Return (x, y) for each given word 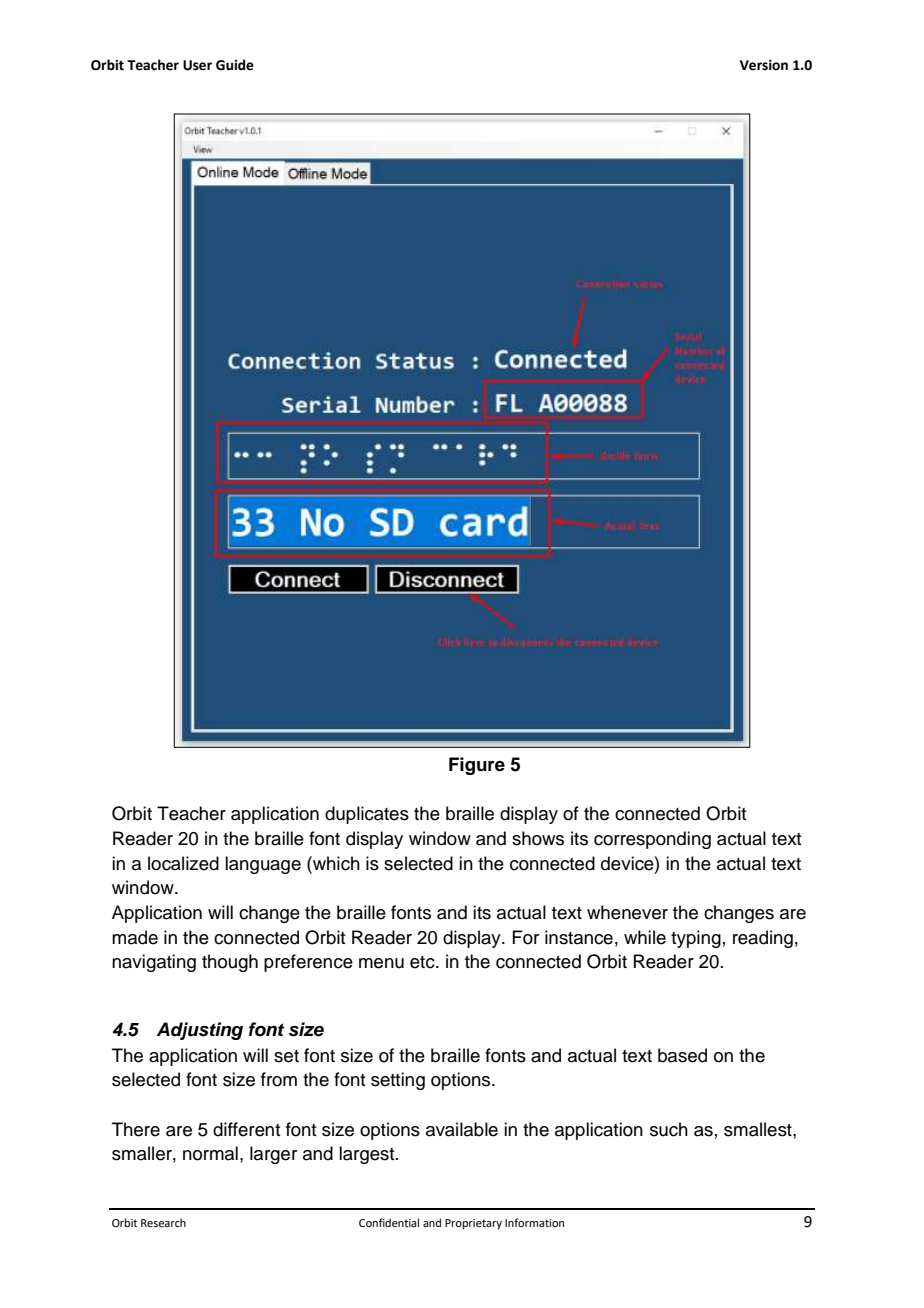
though (230, 963)
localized (183, 863)
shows (538, 838)
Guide (235, 65)
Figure (477, 766)
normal (210, 1153)
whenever (627, 912)
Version (764, 65)
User (197, 65)
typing (696, 939)
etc (423, 962)
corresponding (652, 840)
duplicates (367, 815)
